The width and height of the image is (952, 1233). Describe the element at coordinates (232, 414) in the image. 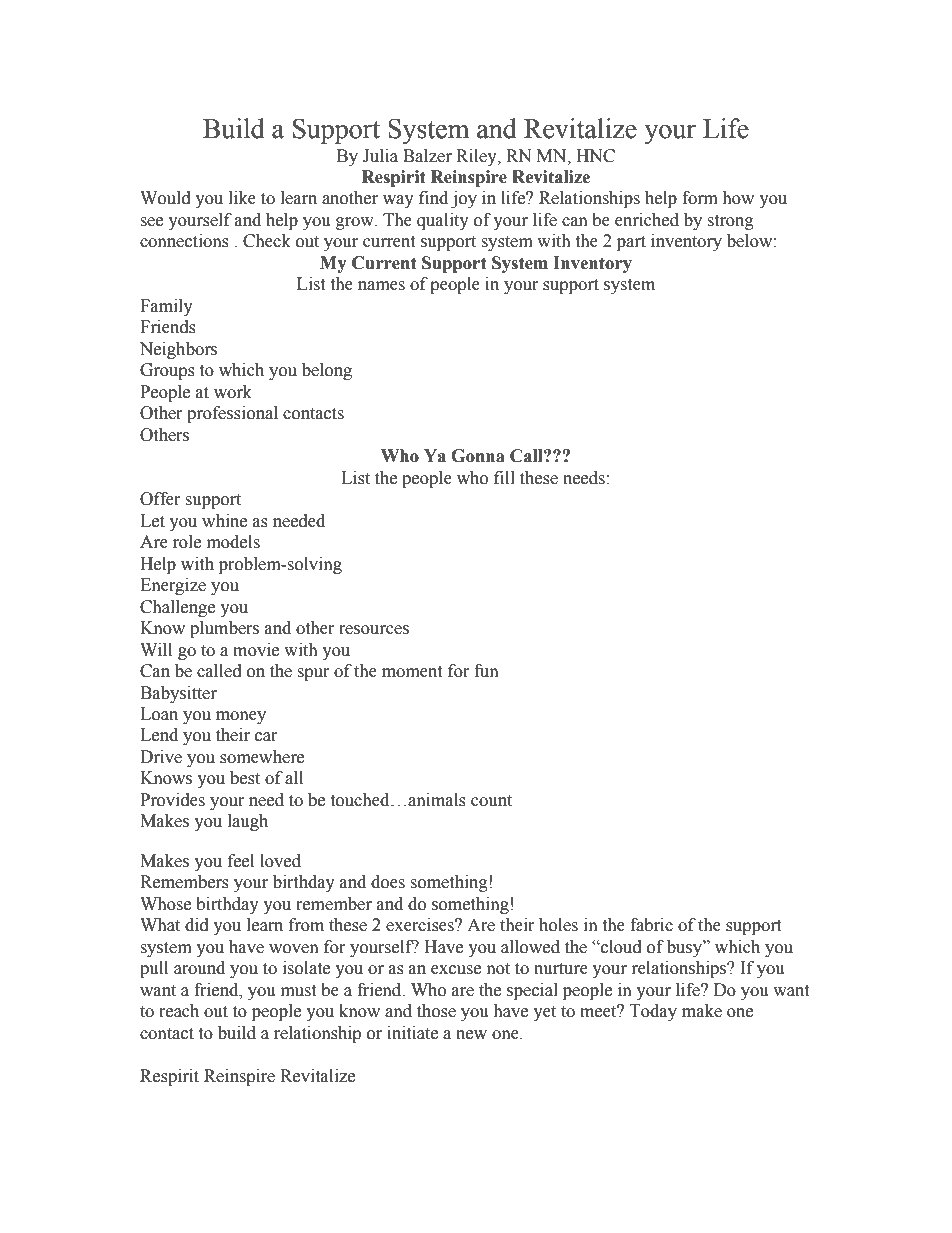

I see `professional` at that location.
